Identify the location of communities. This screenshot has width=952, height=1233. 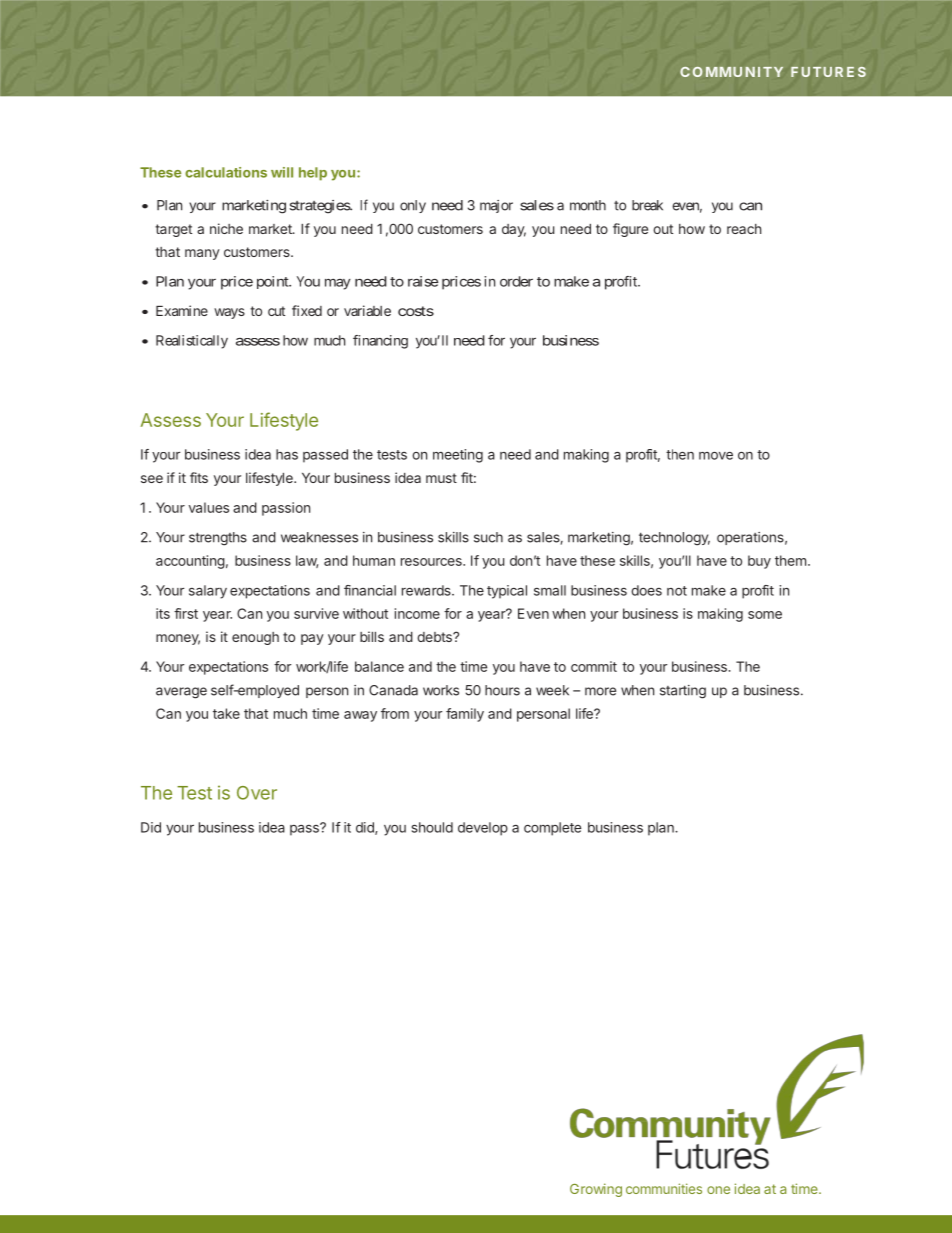
(664, 1188).
